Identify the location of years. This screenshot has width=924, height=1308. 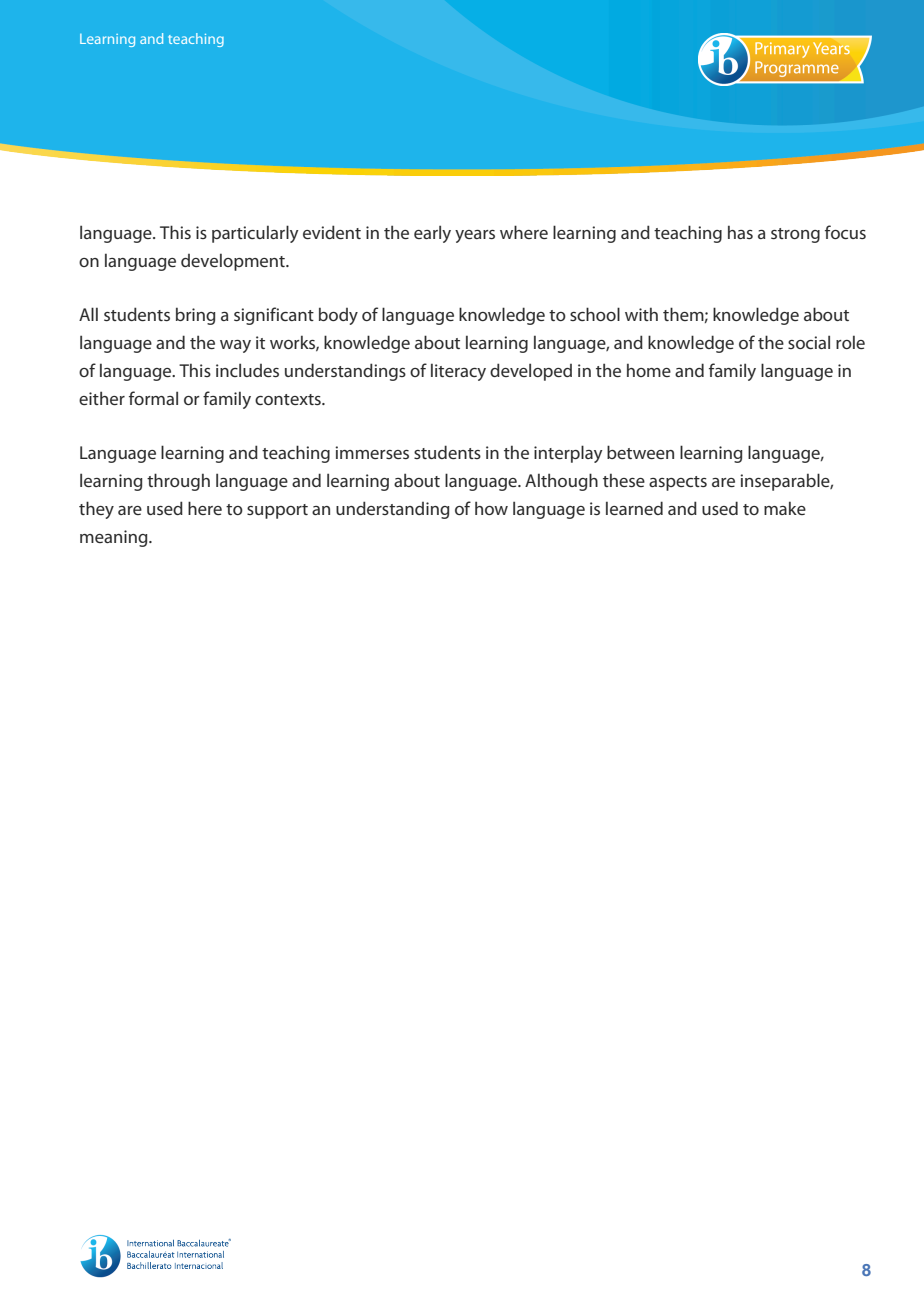
(475, 236).
